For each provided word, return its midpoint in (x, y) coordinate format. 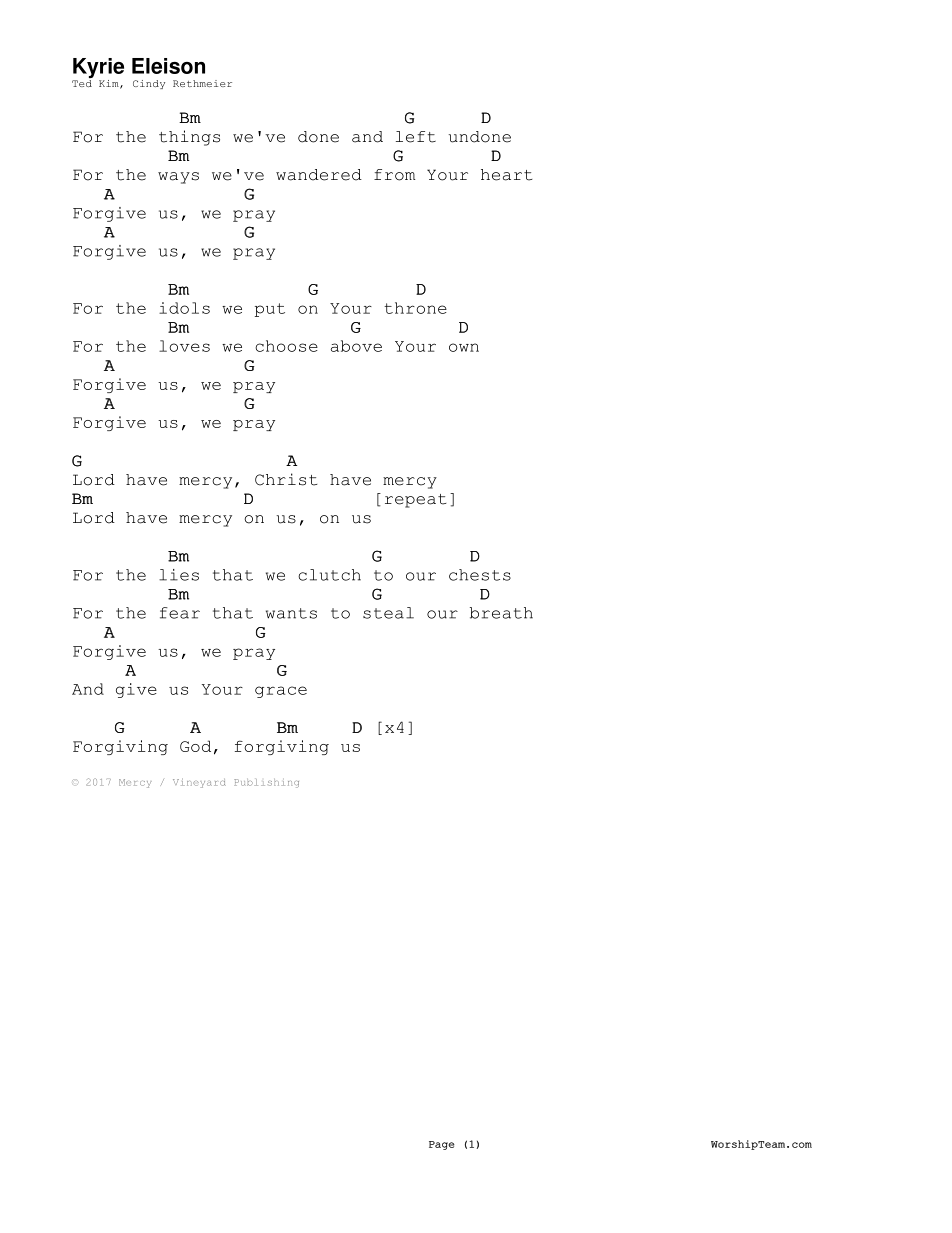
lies (179, 575)
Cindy (149, 84)
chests (480, 575)
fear (180, 613)
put (270, 310)
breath (501, 613)
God (195, 746)
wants (291, 613)
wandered (319, 175)
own (464, 347)
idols (184, 308)
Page (442, 1145)
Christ (286, 479)
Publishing (266, 783)
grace (281, 692)
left (416, 137)
